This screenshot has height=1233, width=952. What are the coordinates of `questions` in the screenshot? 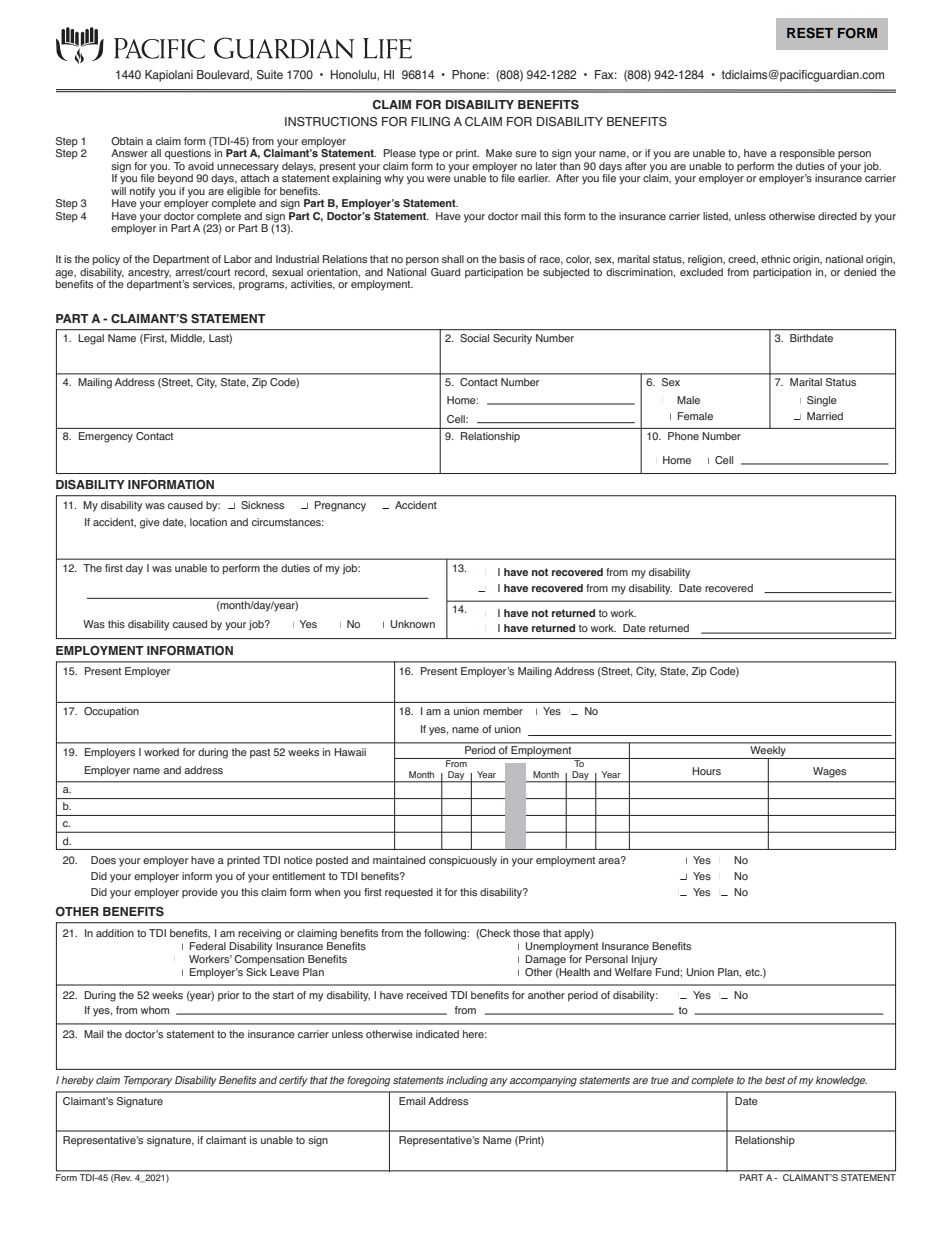 It's located at (188, 154).
